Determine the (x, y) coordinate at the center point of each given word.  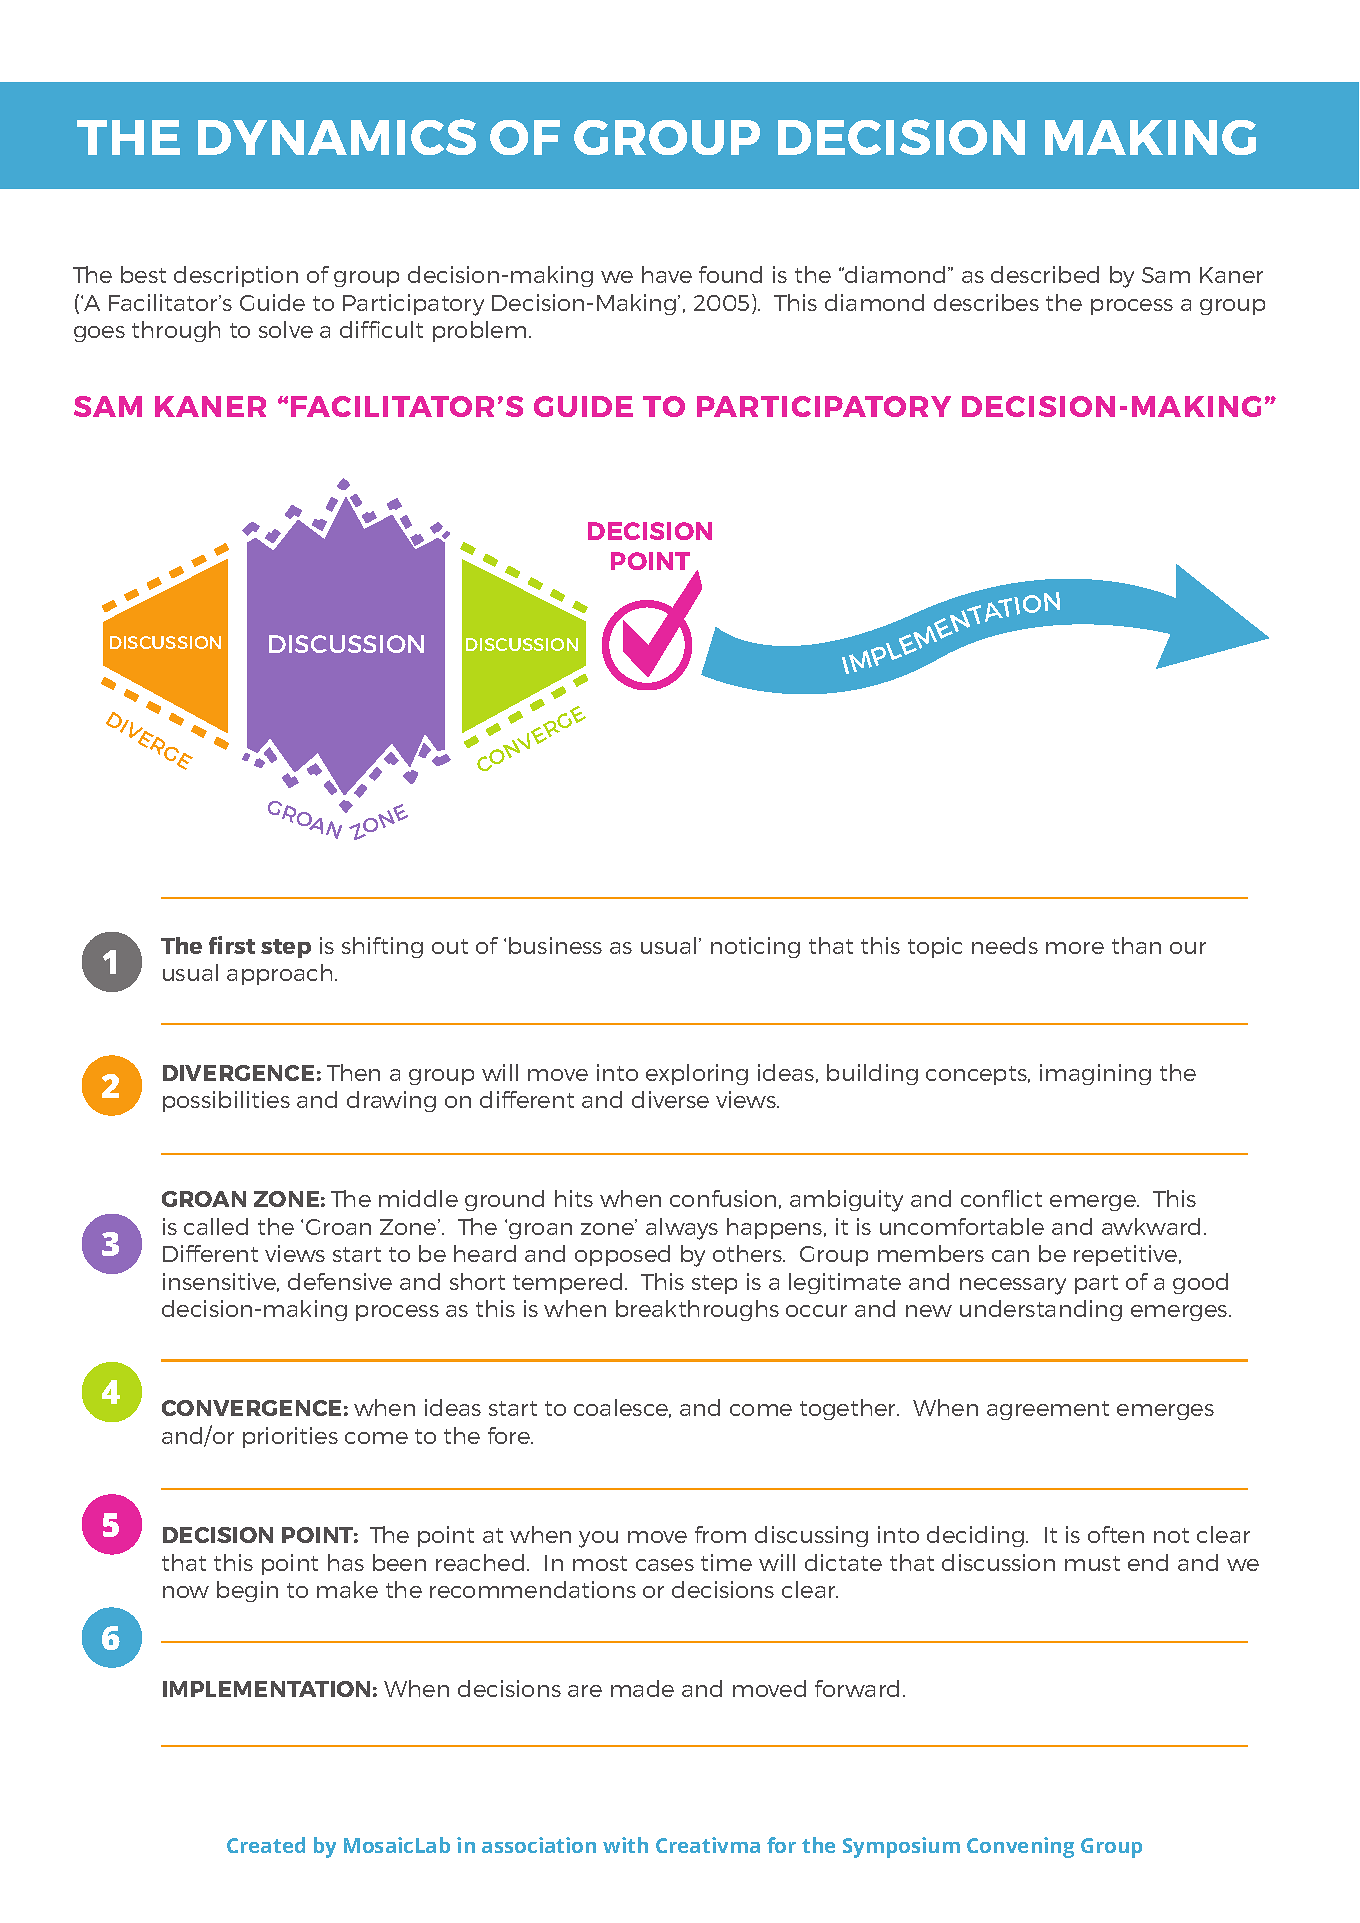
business (555, 945)
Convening (1020, 1847)
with (625, 1845)
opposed (622, 1255)
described (1045, 274)
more (1075, 948)
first (232, 945)
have (667, 274)
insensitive (221, 1282)
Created (266, 1845)
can (1010, 1256)
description (236, 276)
